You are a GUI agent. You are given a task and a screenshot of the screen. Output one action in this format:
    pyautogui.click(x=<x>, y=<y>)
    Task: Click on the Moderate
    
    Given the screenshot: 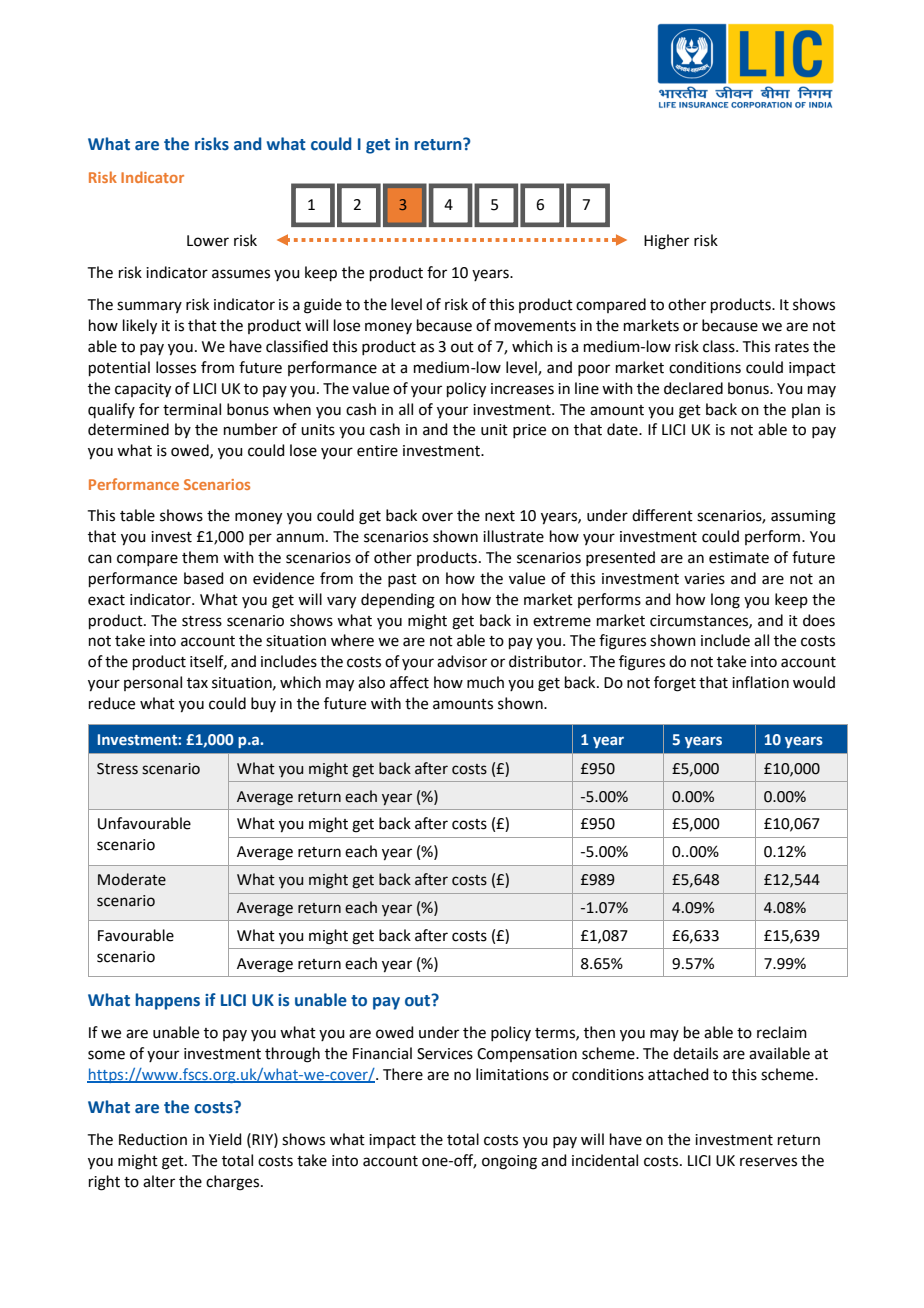 What is the action you would take?
    pyautogui.click(x=132, y=879)
